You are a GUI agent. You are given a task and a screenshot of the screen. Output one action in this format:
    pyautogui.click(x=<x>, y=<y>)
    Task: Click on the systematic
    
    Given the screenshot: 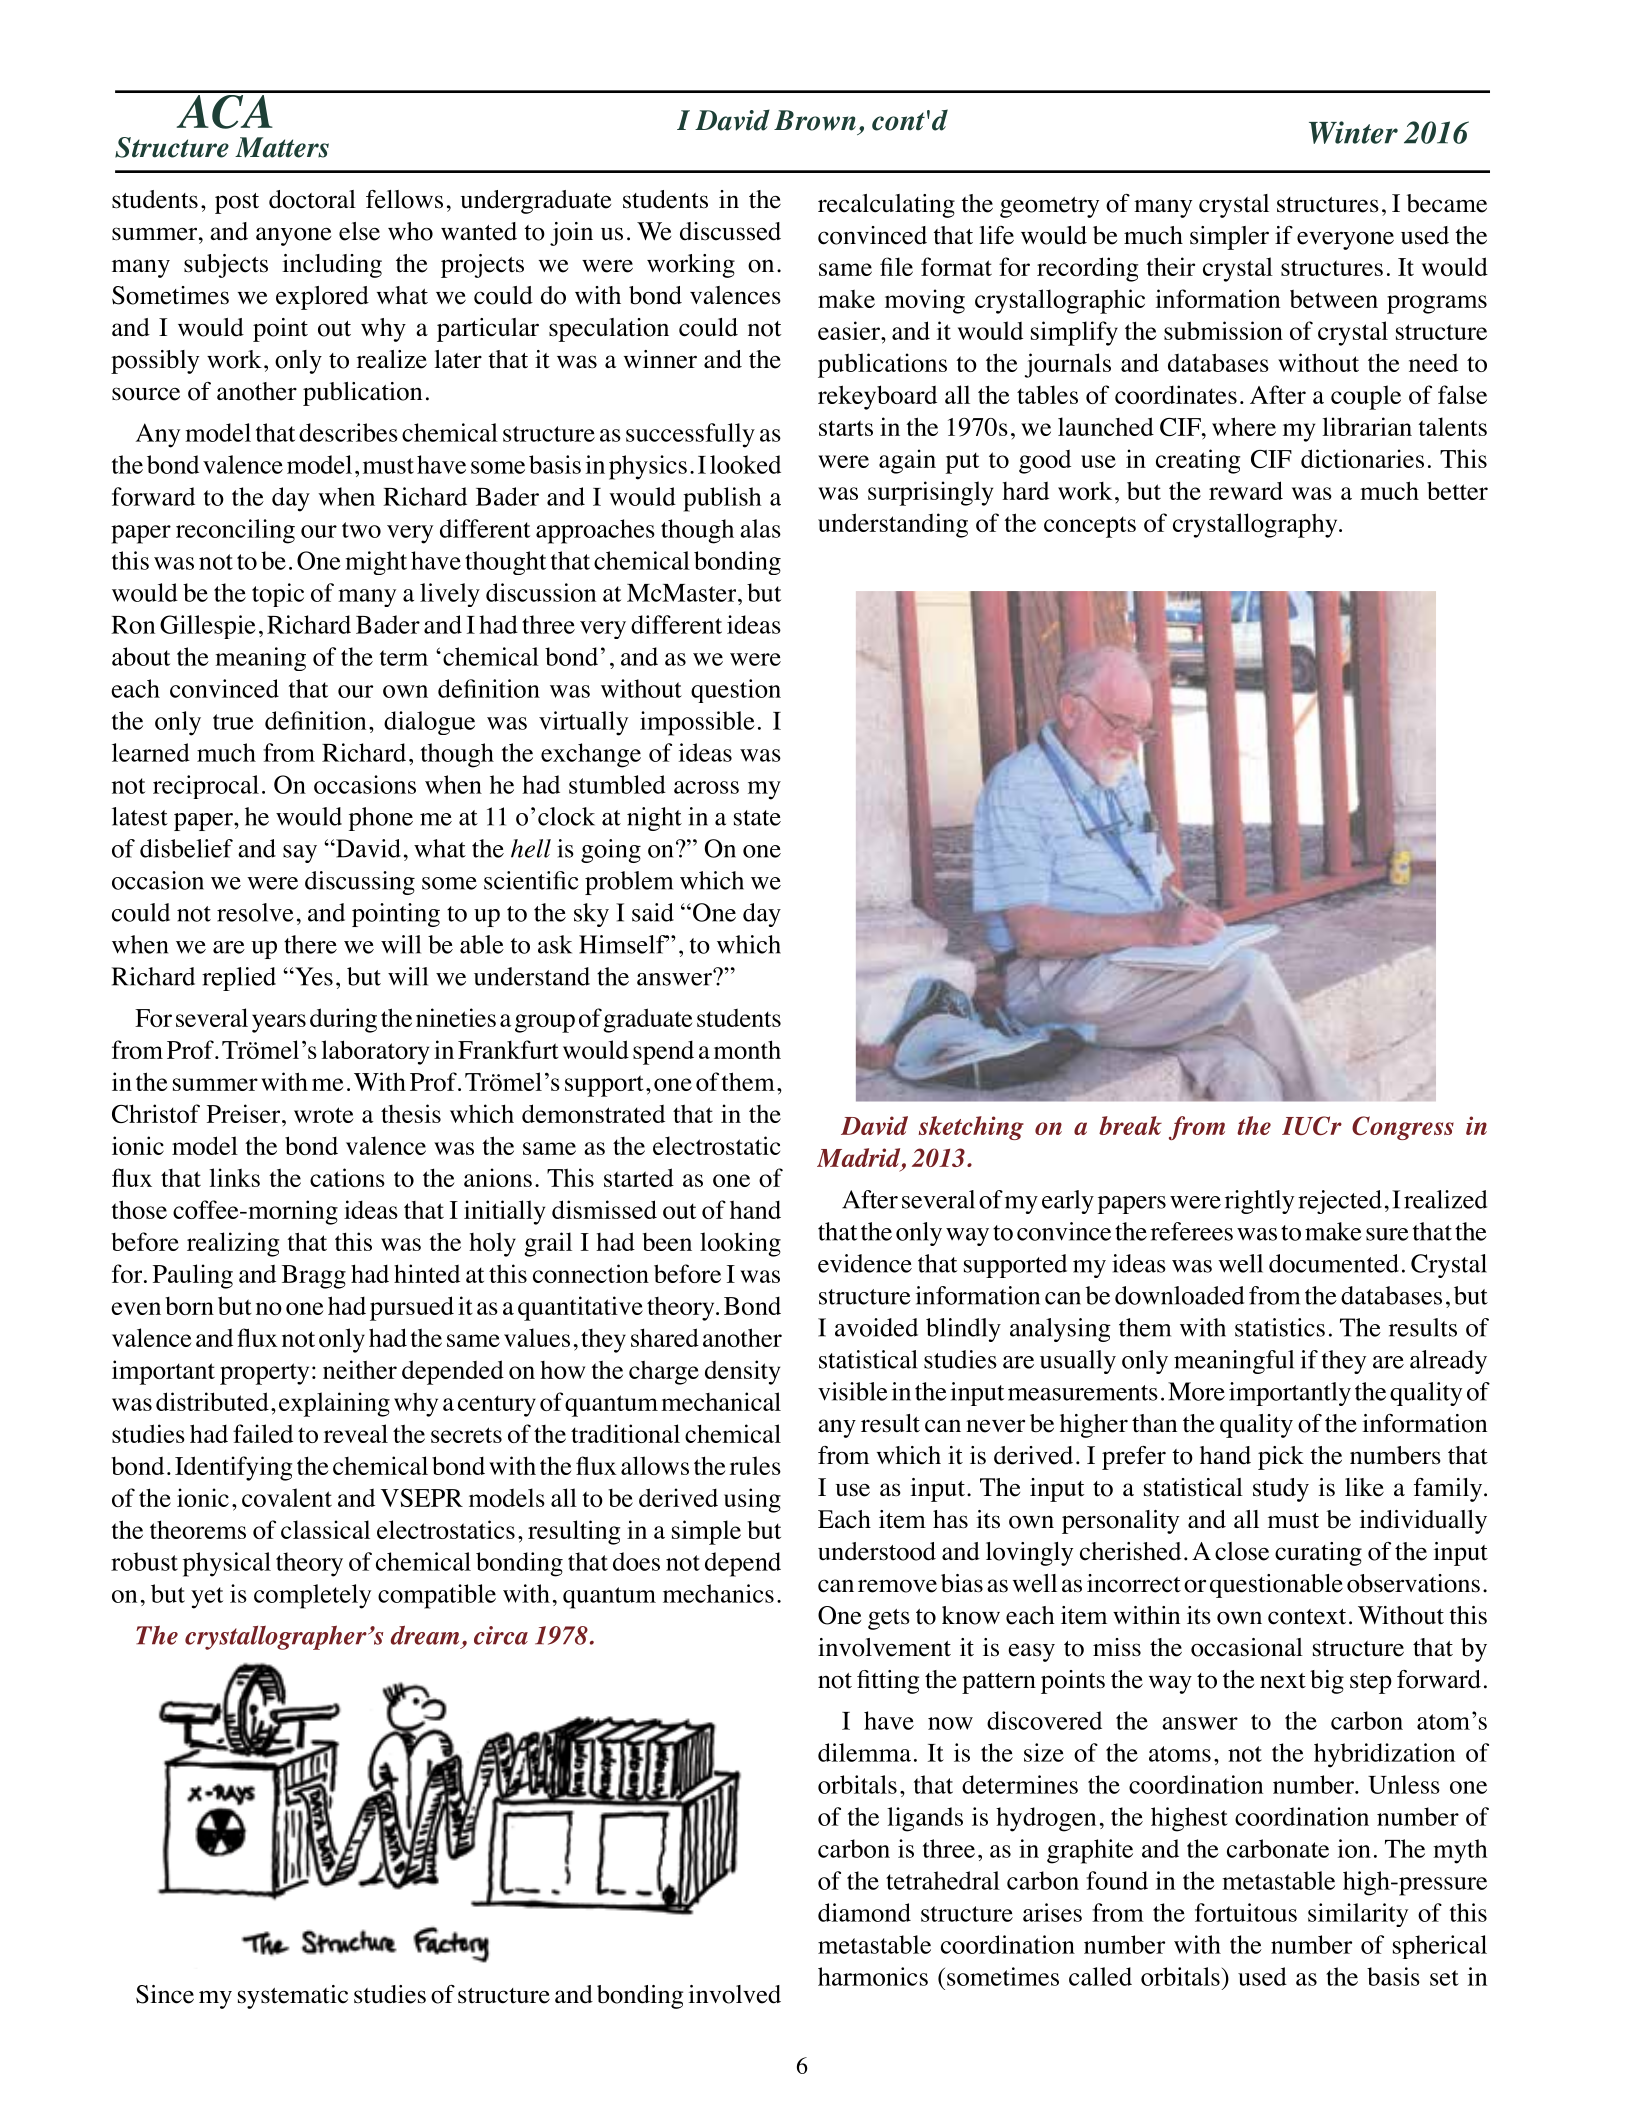 What is the action you would take?
    pyautogui.click(x=293, y=1997)
